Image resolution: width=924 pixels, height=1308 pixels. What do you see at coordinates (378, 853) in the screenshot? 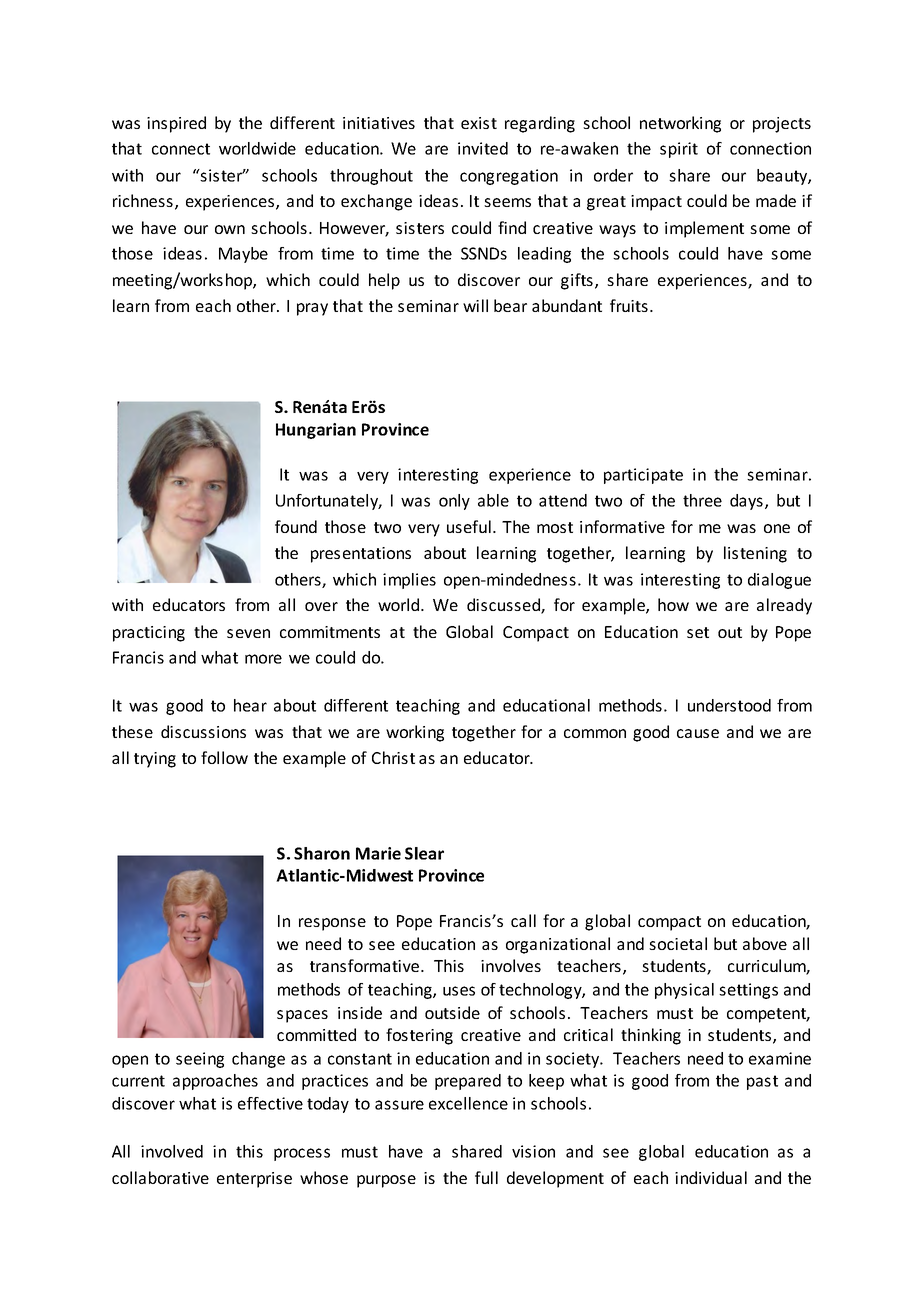
I see `Marie` at bounding box center [378, 853].
